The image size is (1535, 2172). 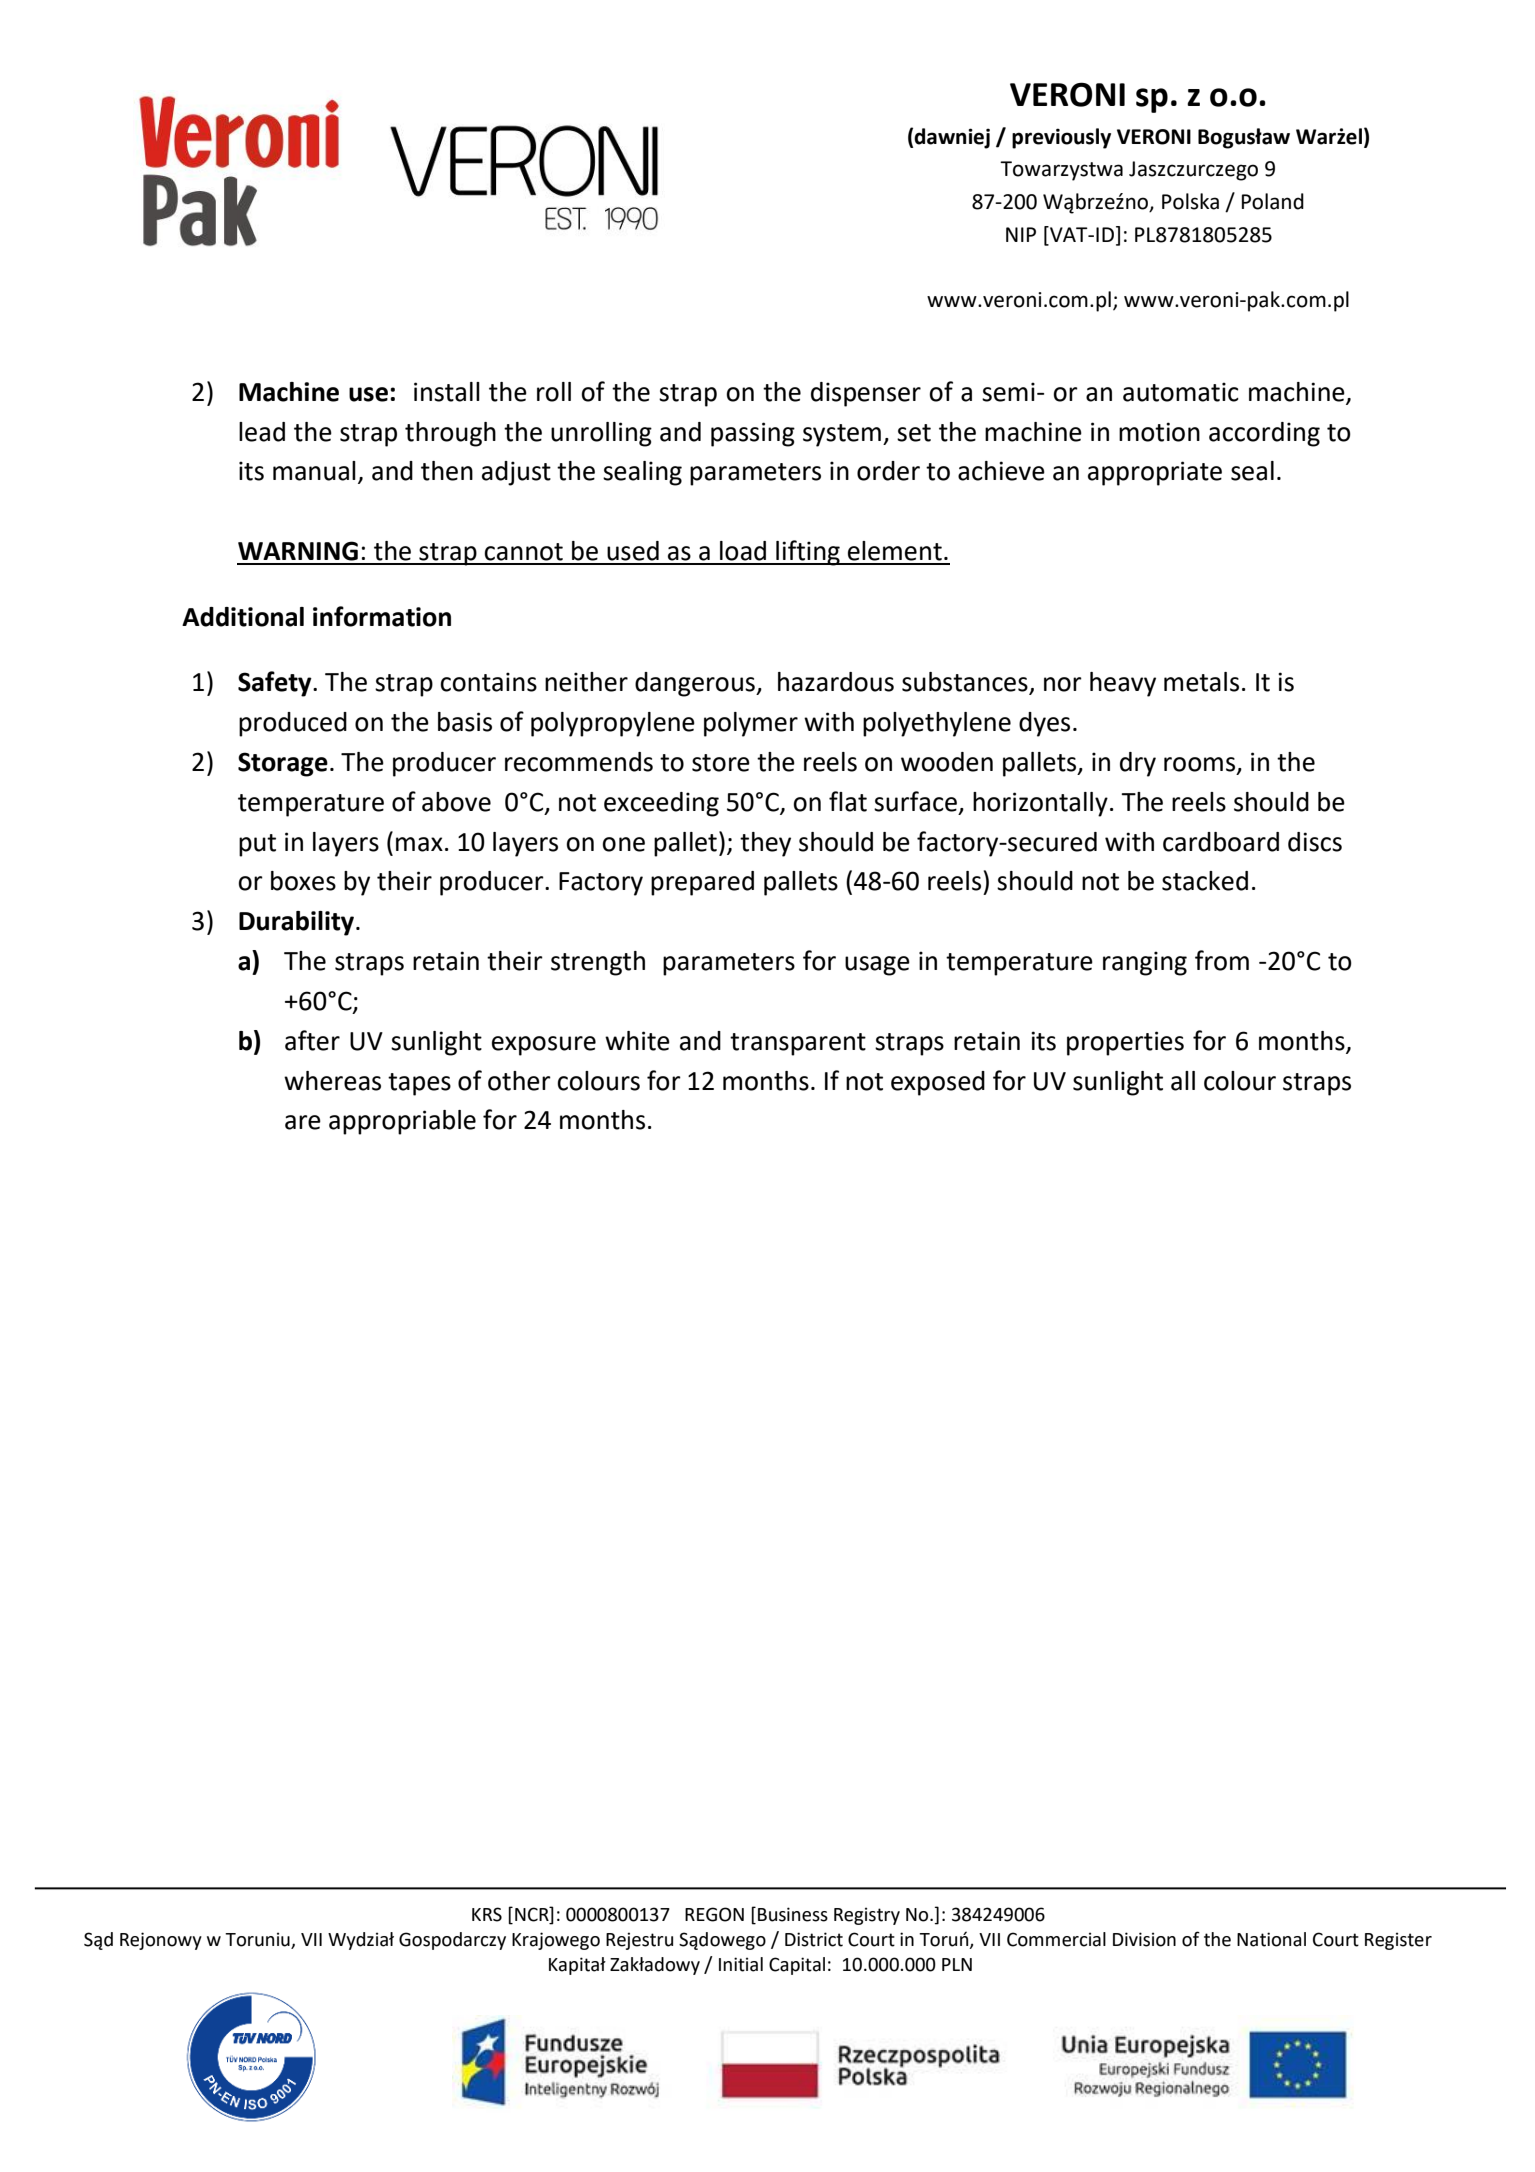 I want to click on tapes, so click(x=419, y=1084).
